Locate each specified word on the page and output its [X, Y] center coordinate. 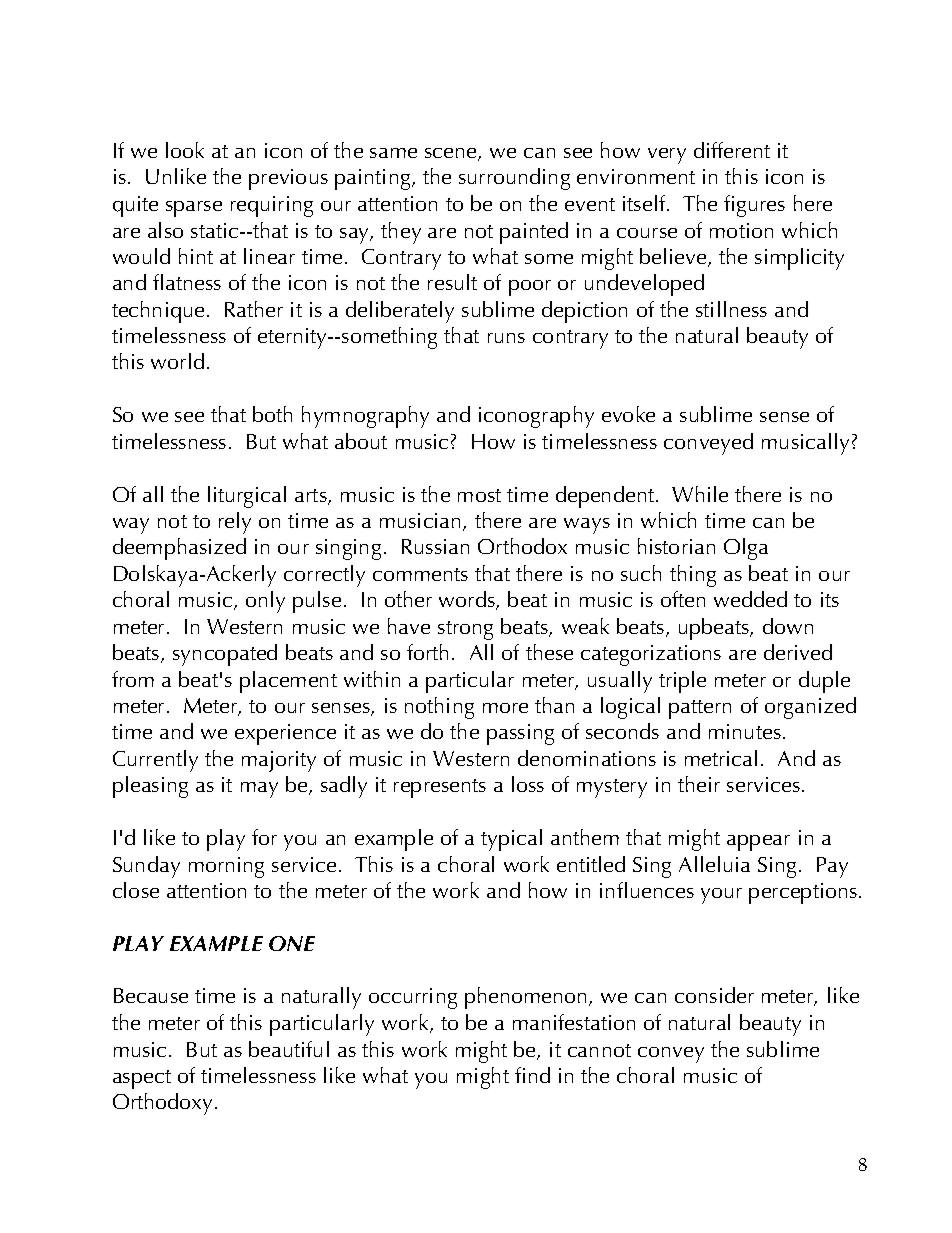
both [272, 414]
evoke [628, 414]
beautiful [289, 1049]
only [265, 602]
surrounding [514, 179]
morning [226, 867]
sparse [194, 209]
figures [754, 206]
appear [758, 843]
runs [506, 338]
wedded [750, 599]
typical [511, 840]
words [468, 600]
